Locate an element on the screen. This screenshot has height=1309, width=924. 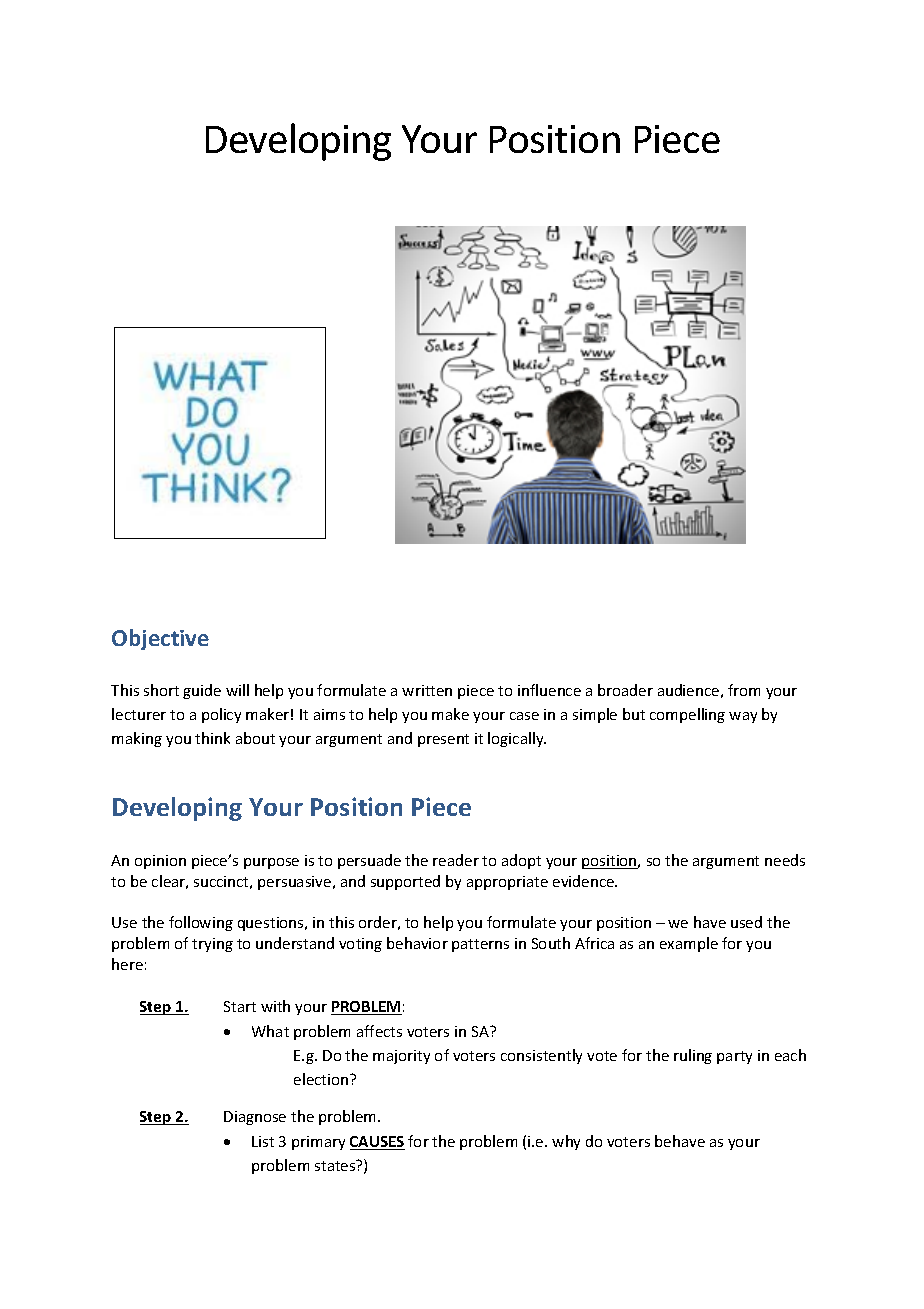
Objective is located at coordinates (160, 639).
